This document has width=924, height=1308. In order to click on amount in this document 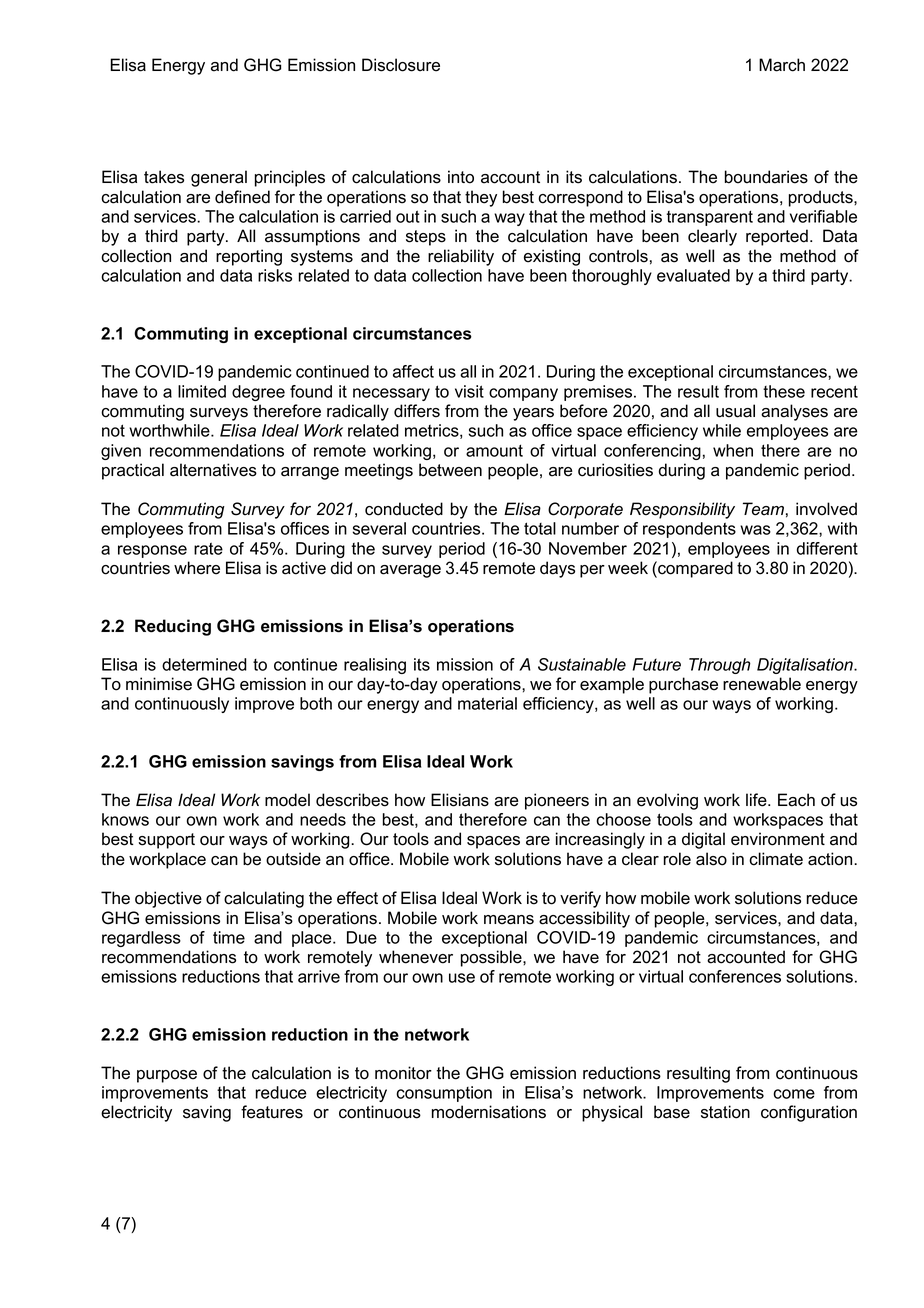, I will do `click(494, 450)`.
